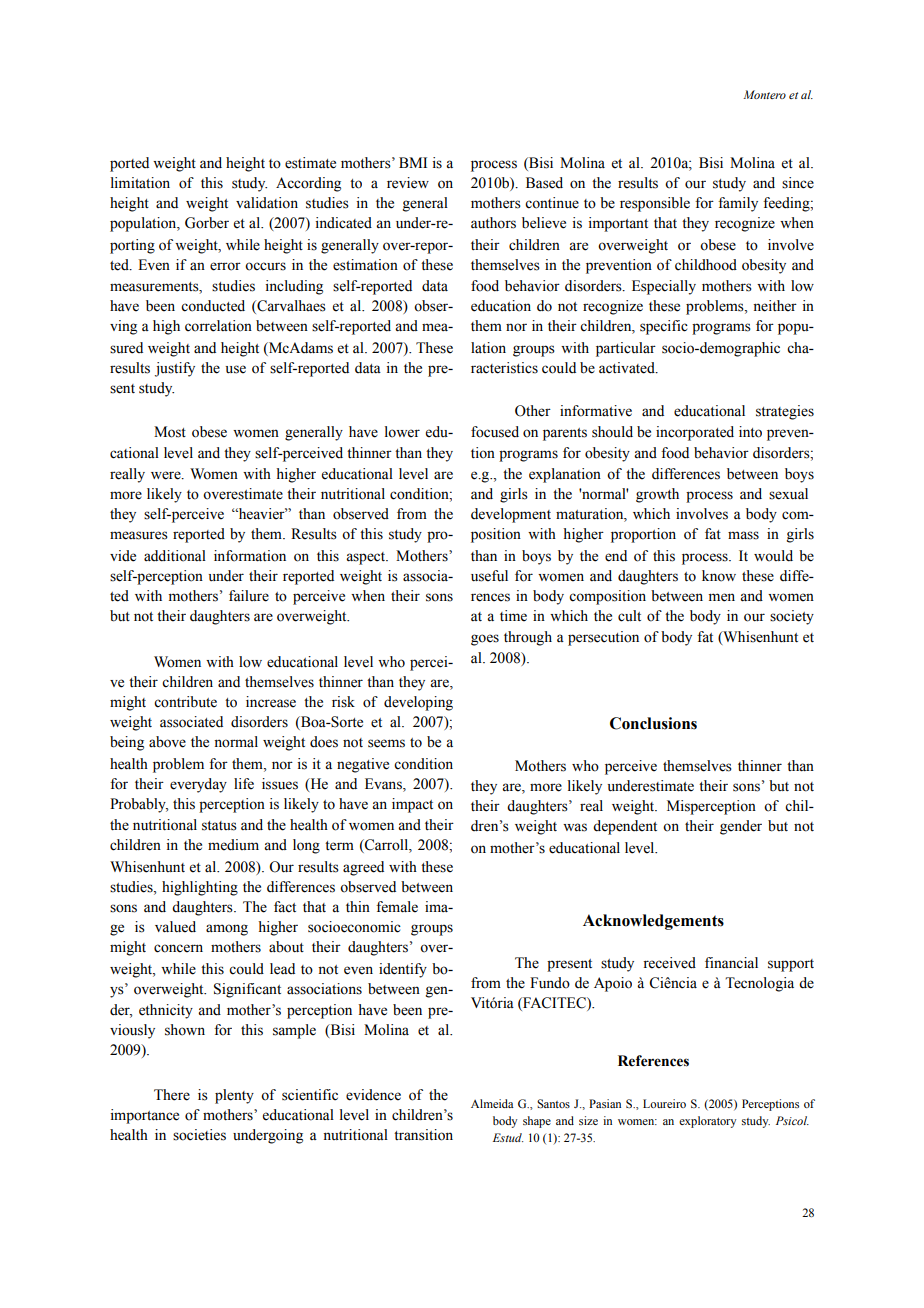 The height and width of the image is (1308, 924). I want to click on plenty, so click(234, 1096).
